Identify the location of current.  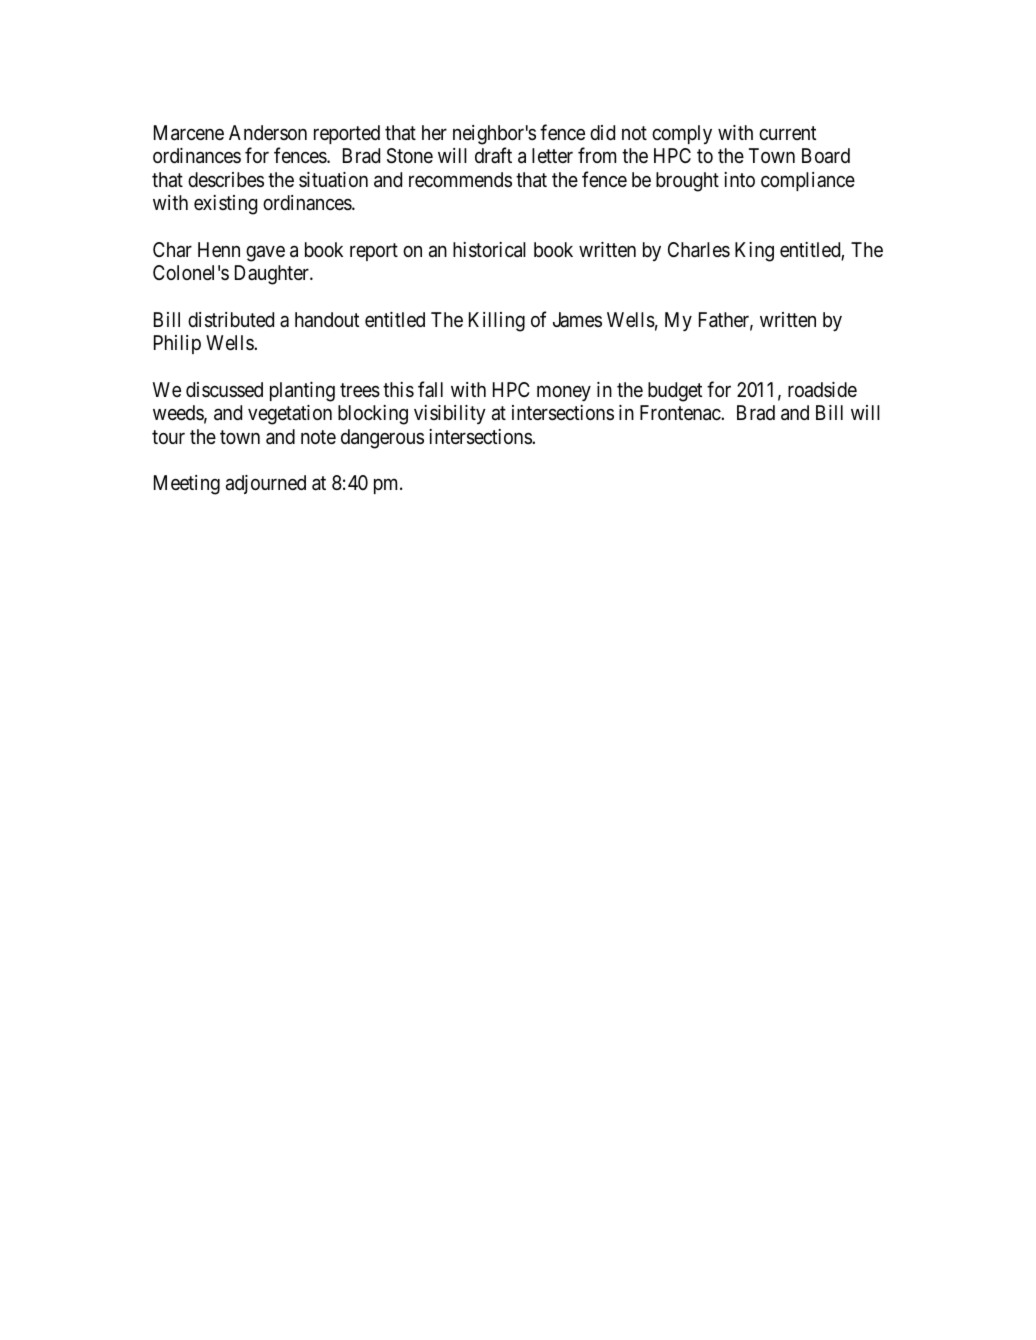
(787, 133).
